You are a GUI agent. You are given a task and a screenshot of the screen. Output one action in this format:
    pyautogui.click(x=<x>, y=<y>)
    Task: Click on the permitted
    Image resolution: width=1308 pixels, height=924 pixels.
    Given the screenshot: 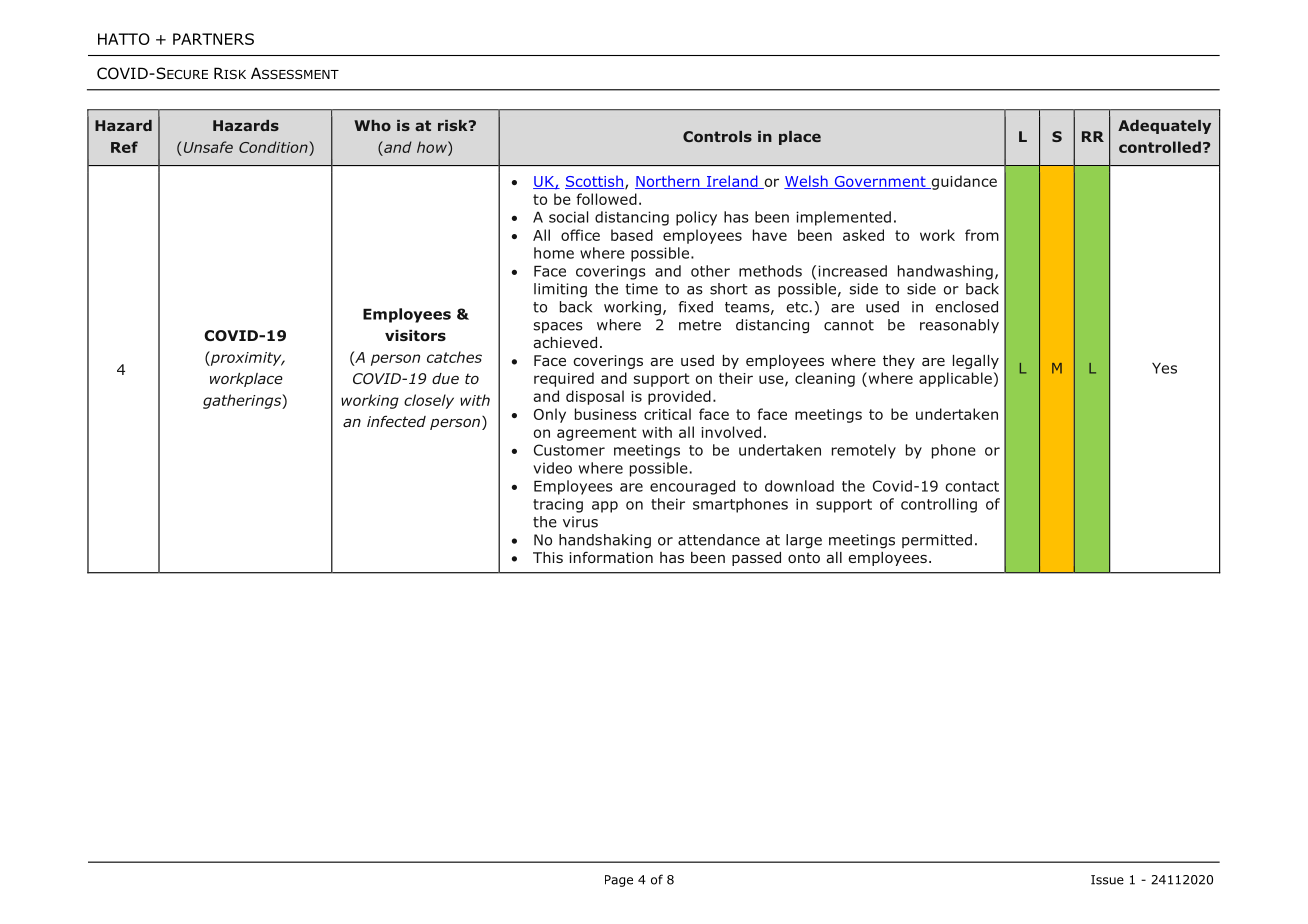 What is the action you would take?
    pyautogui.click(x=937, y=541)
